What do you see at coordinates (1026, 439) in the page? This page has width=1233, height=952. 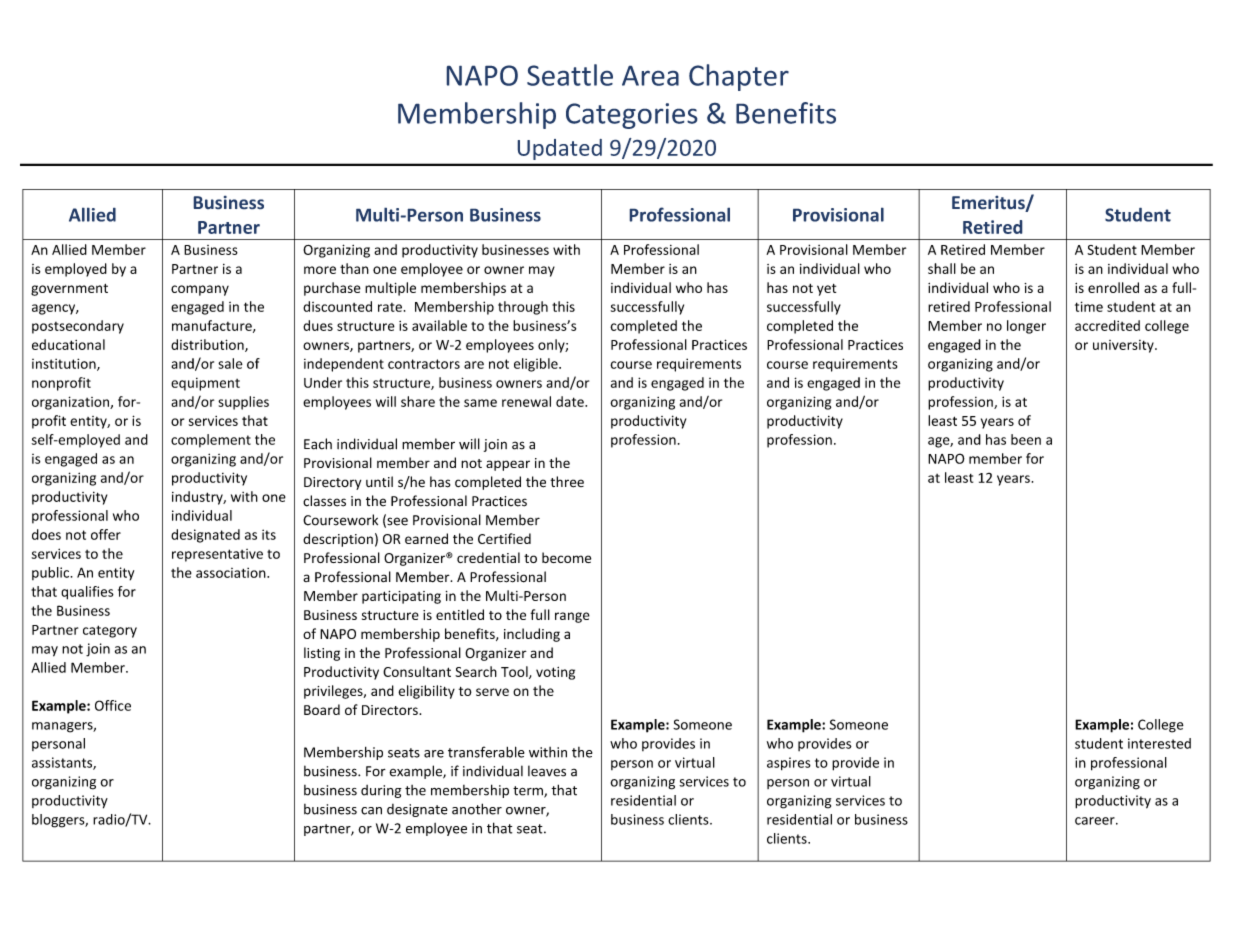 I see `been` at bounding box center [1026, 439].
